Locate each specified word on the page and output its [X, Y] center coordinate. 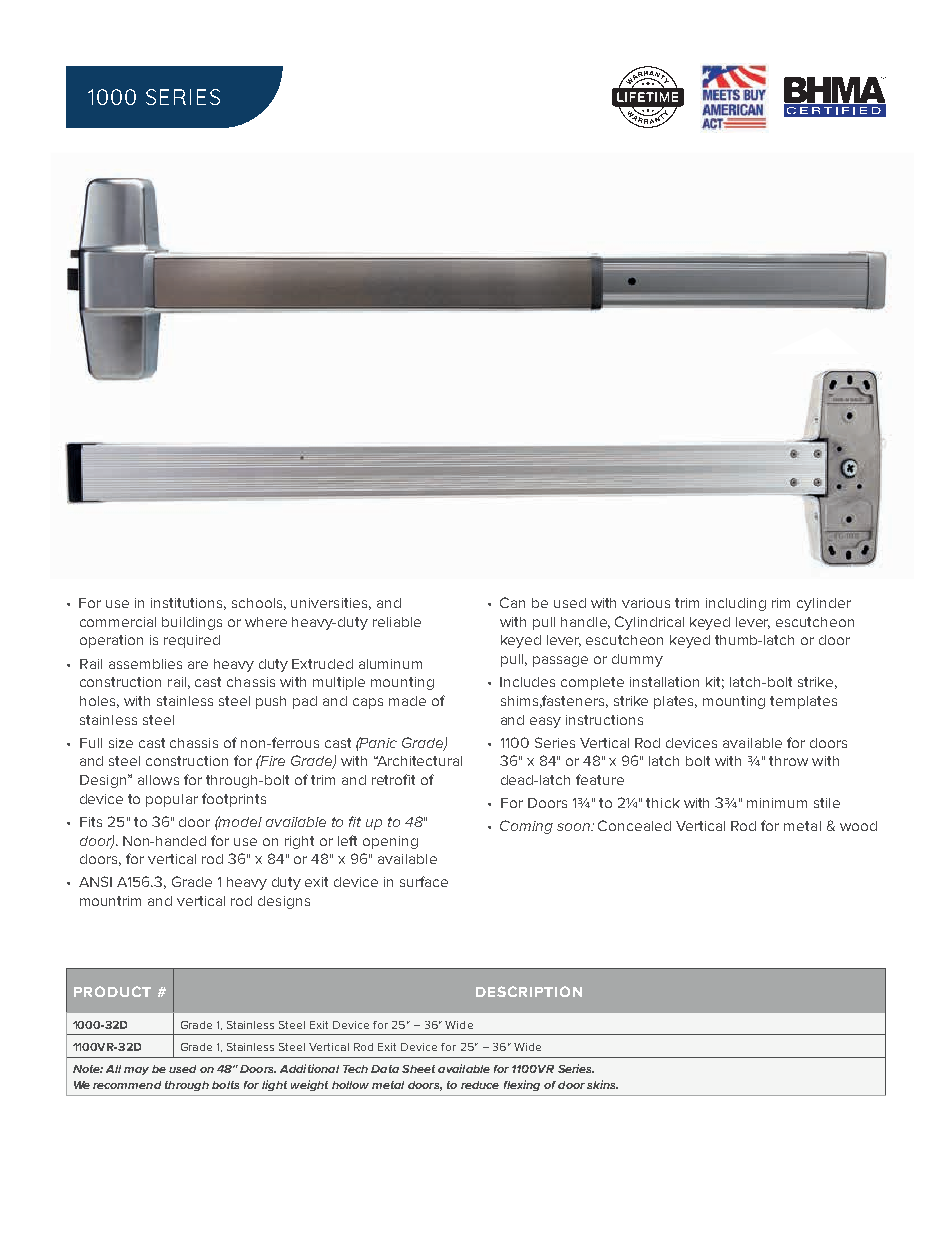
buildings [192, 623]
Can [512, 602]
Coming [526, 827]
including [736, 604]
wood [858, 826]
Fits [91, 822]
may [136, 1071]
